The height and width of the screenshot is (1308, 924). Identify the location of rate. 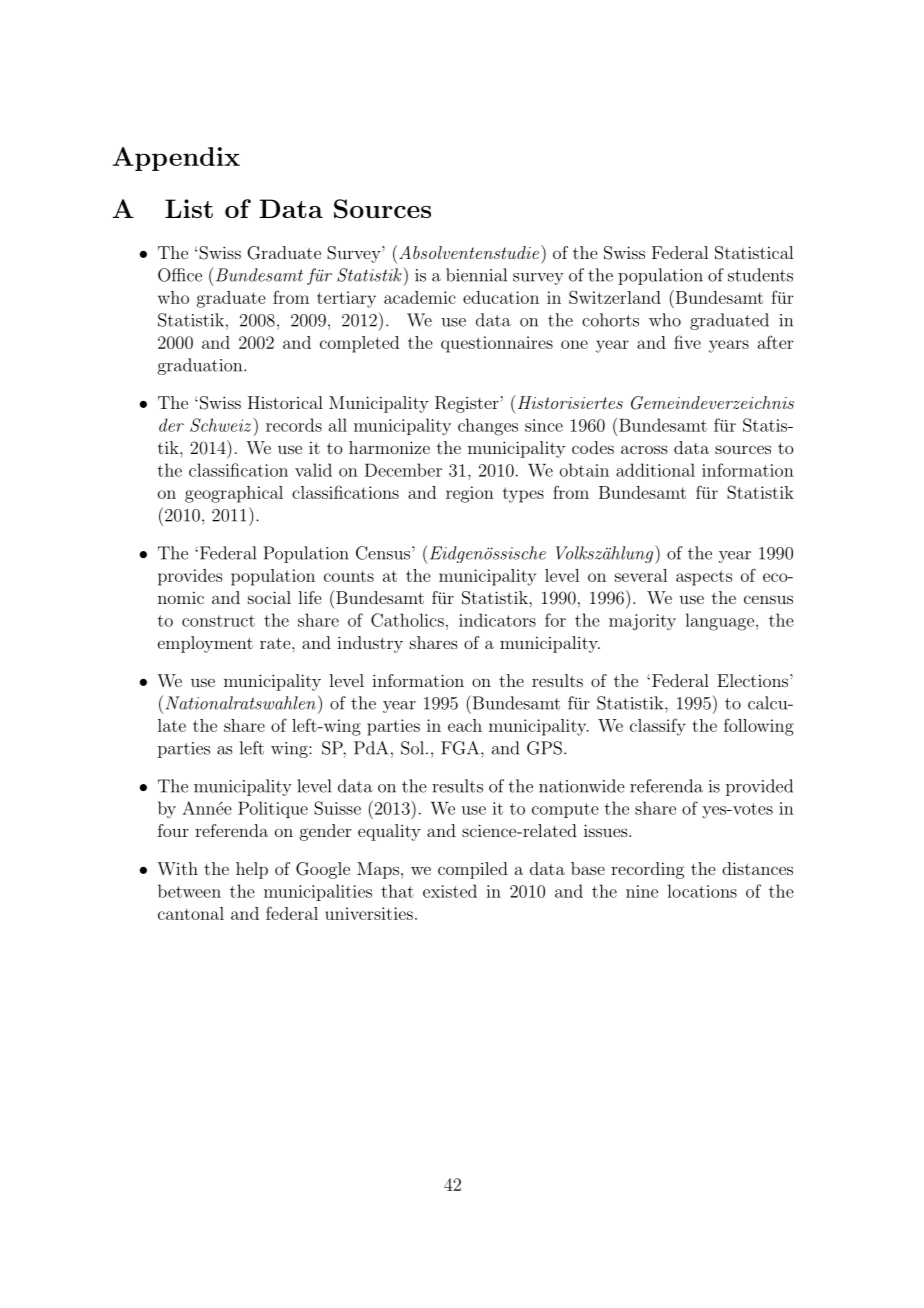
(276, 643).
